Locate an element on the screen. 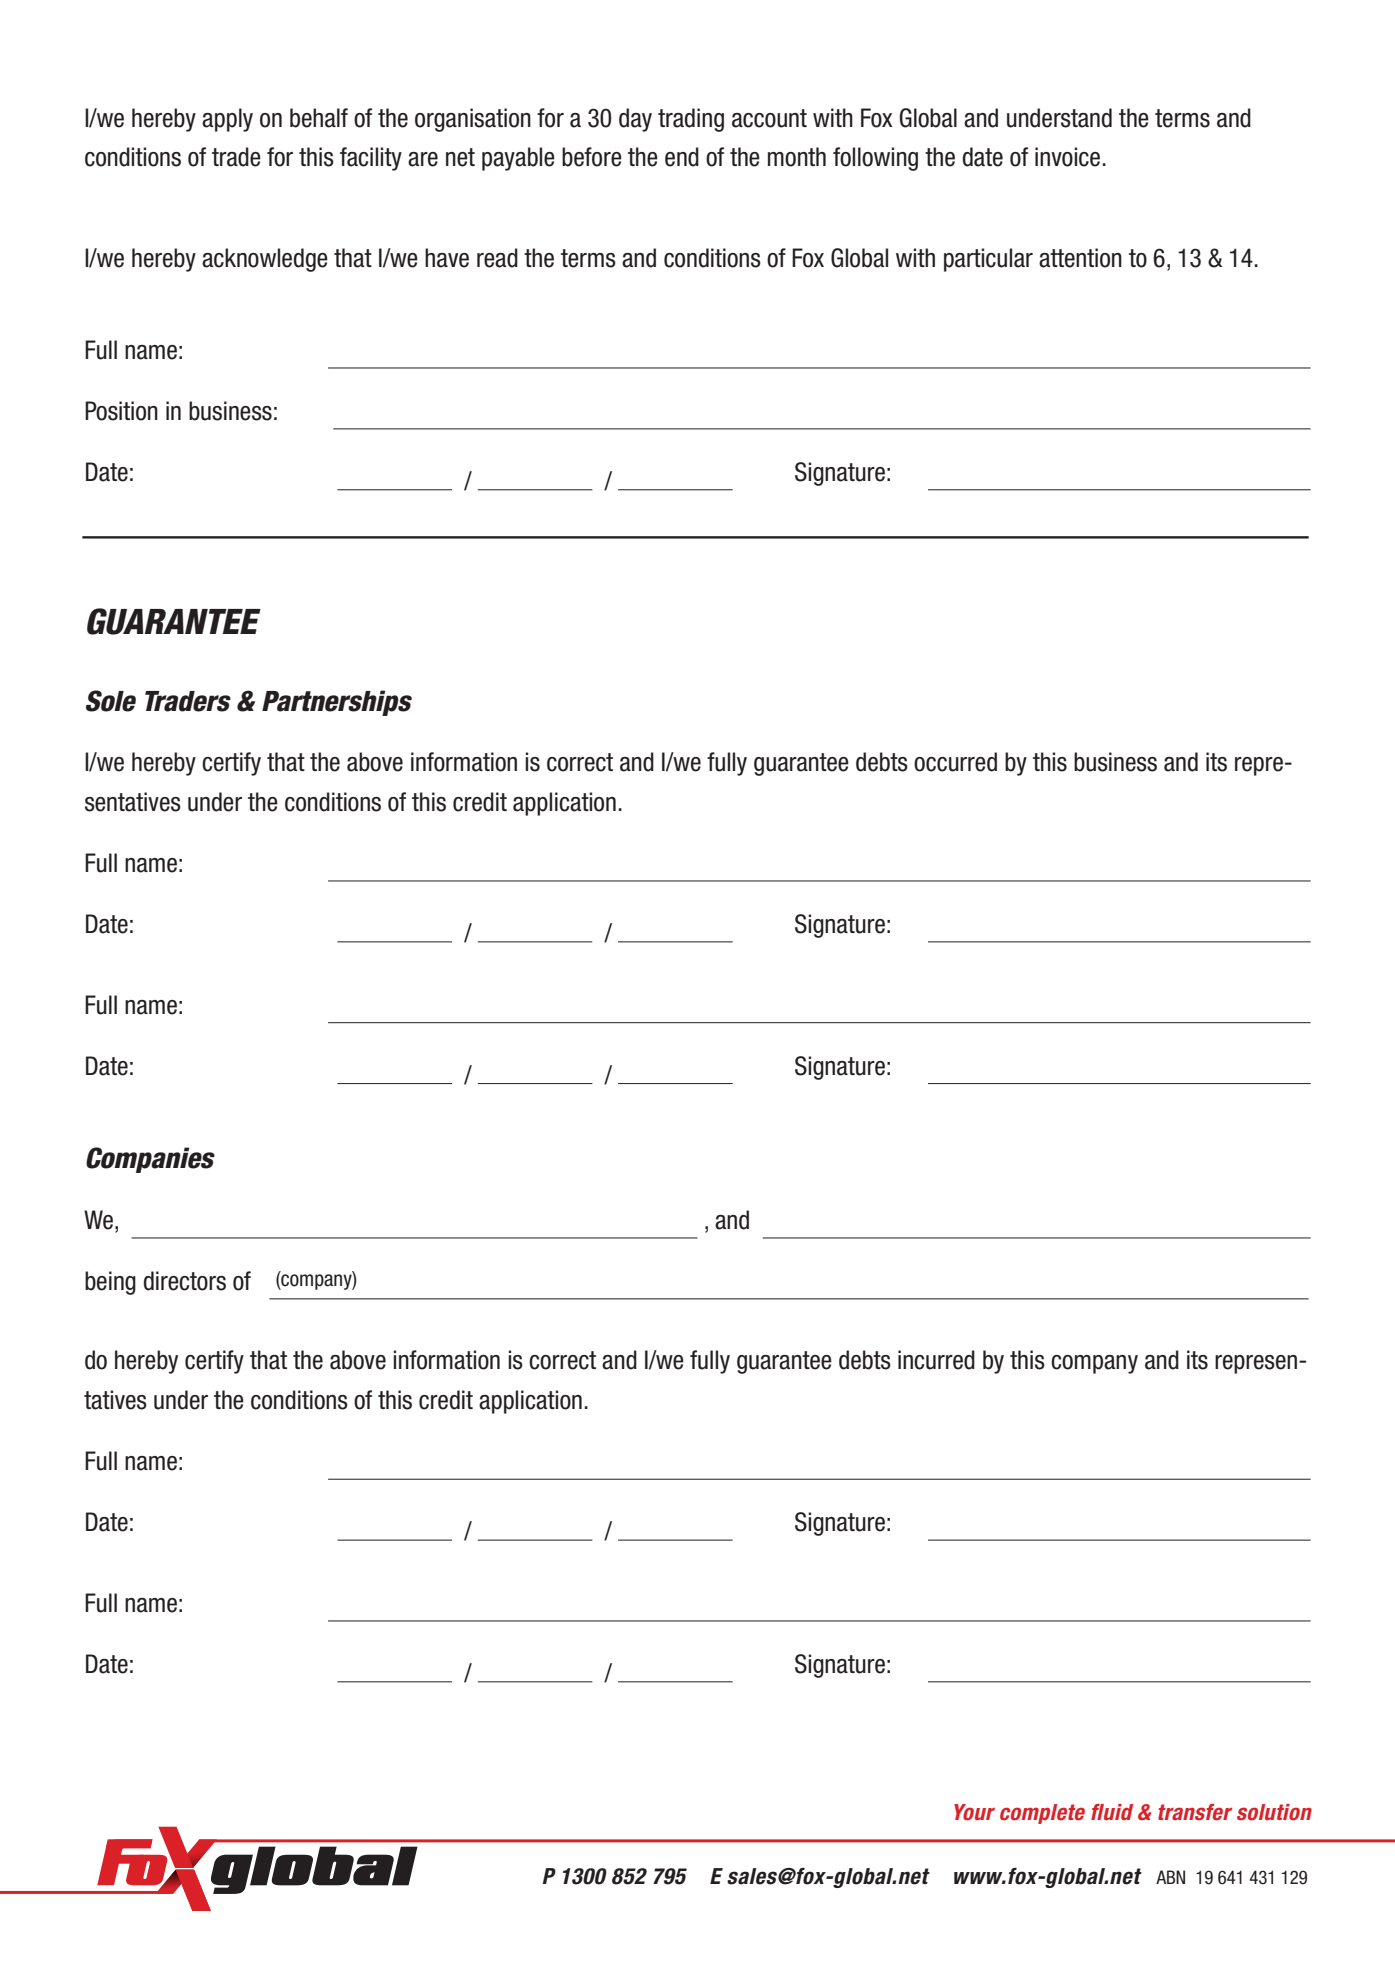  end is located at coordinates (682, 157).
